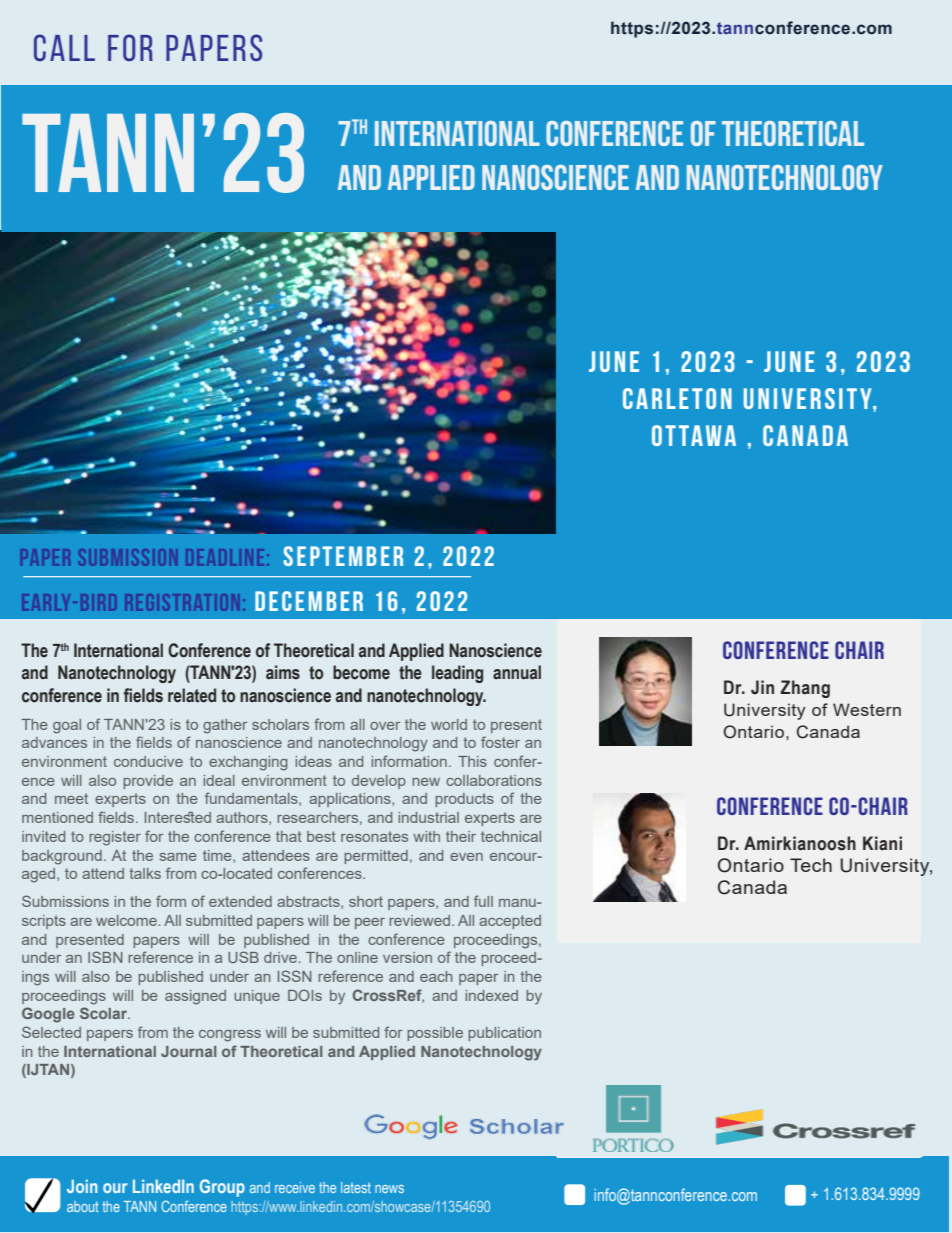  What do you see at coordinates (148, 761) in the screenshot?
I see `conducive` at bounding box center [148, 761].
